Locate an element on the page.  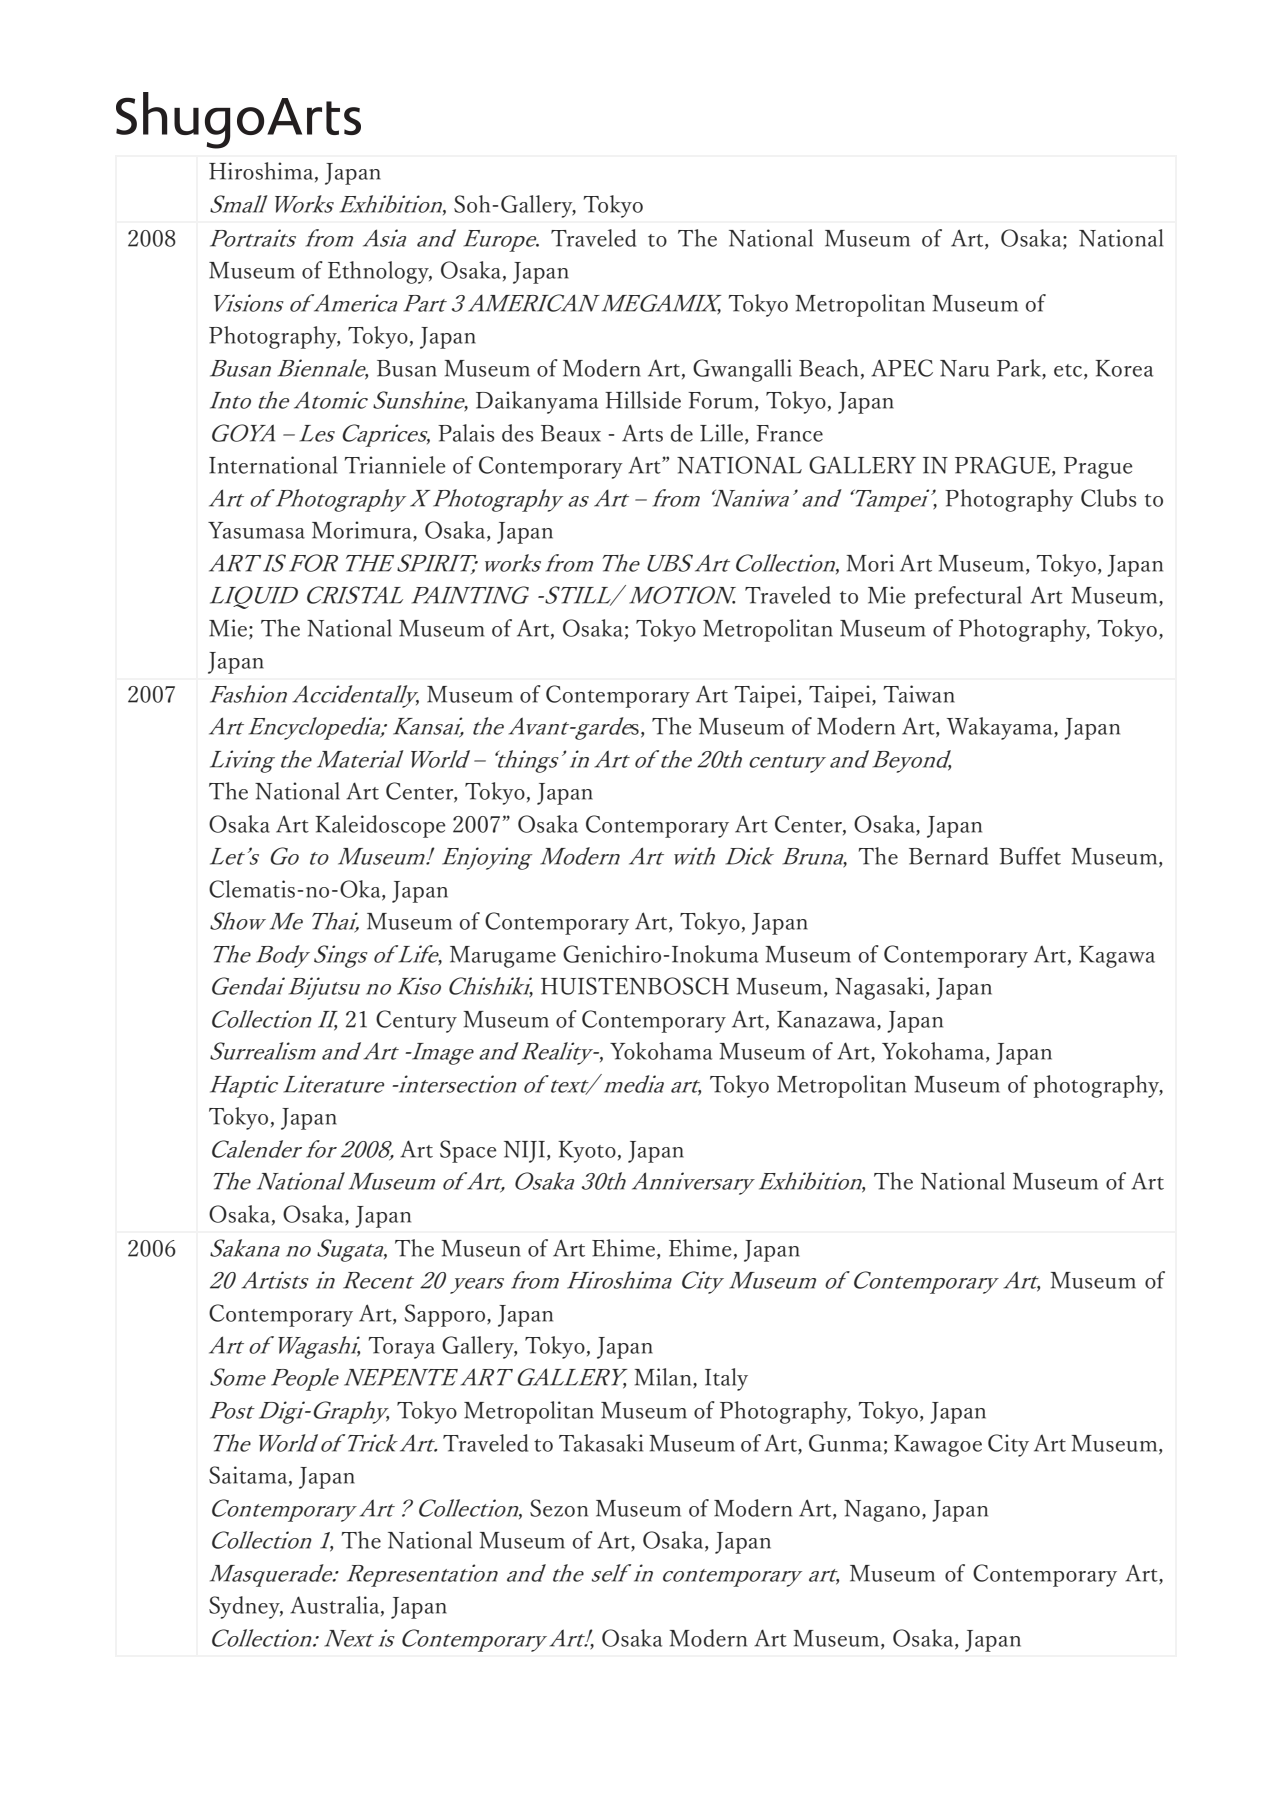
Naru is located at coordinates (964, 368).
